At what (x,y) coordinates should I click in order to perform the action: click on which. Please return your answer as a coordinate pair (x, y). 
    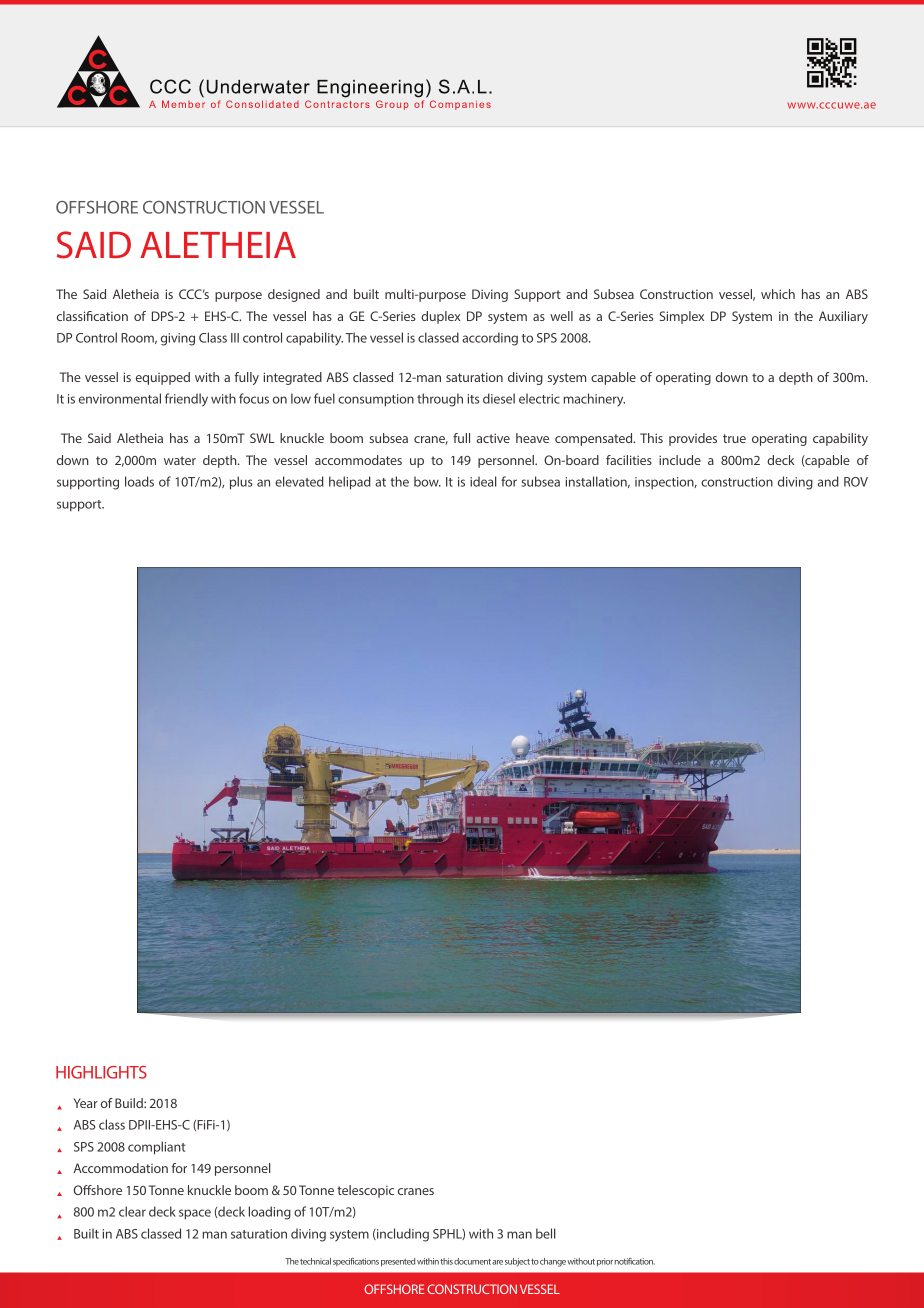
    Looking at the image, I should click on (778, 294).
